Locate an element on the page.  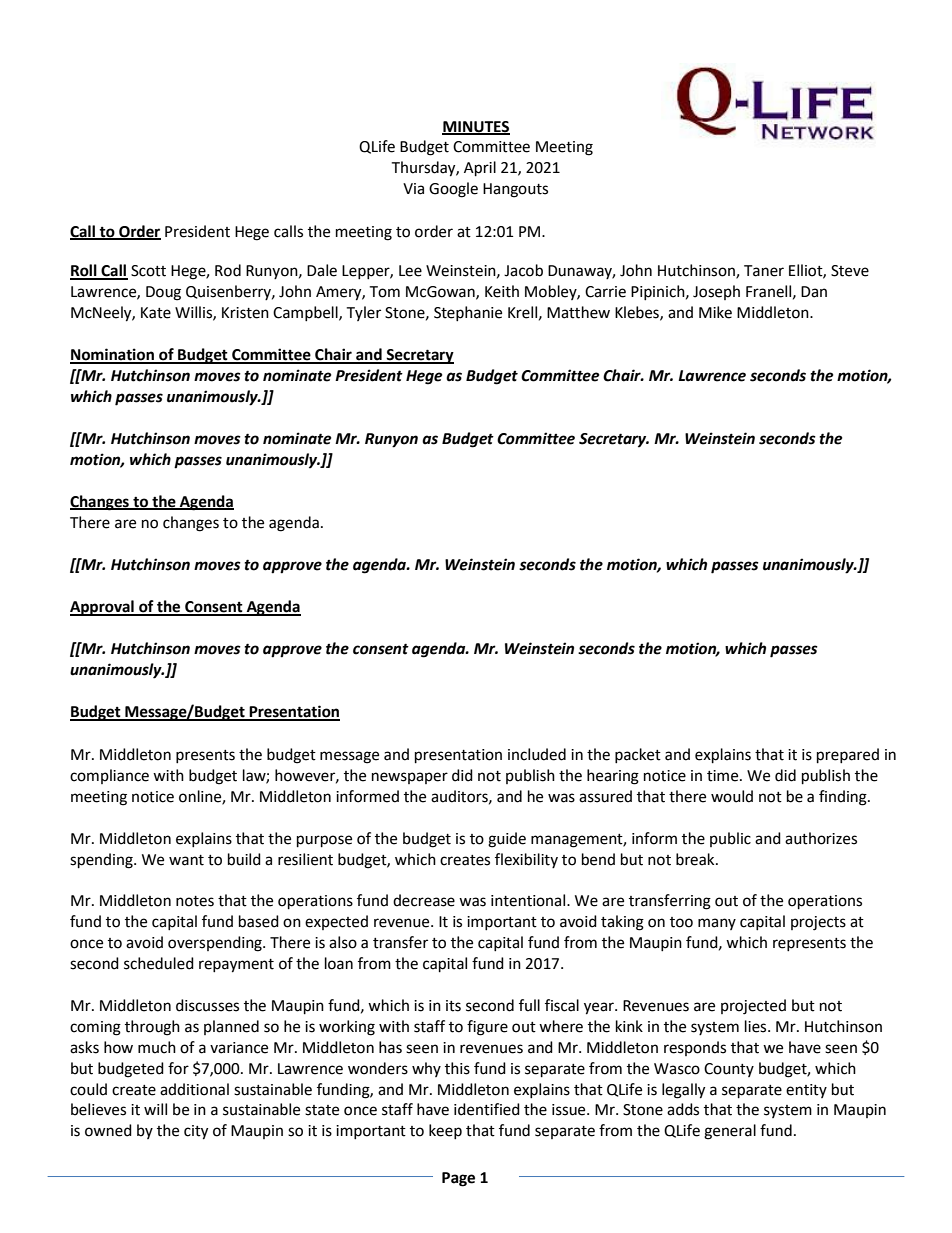
decrease is located at coordinates (424, 900).
